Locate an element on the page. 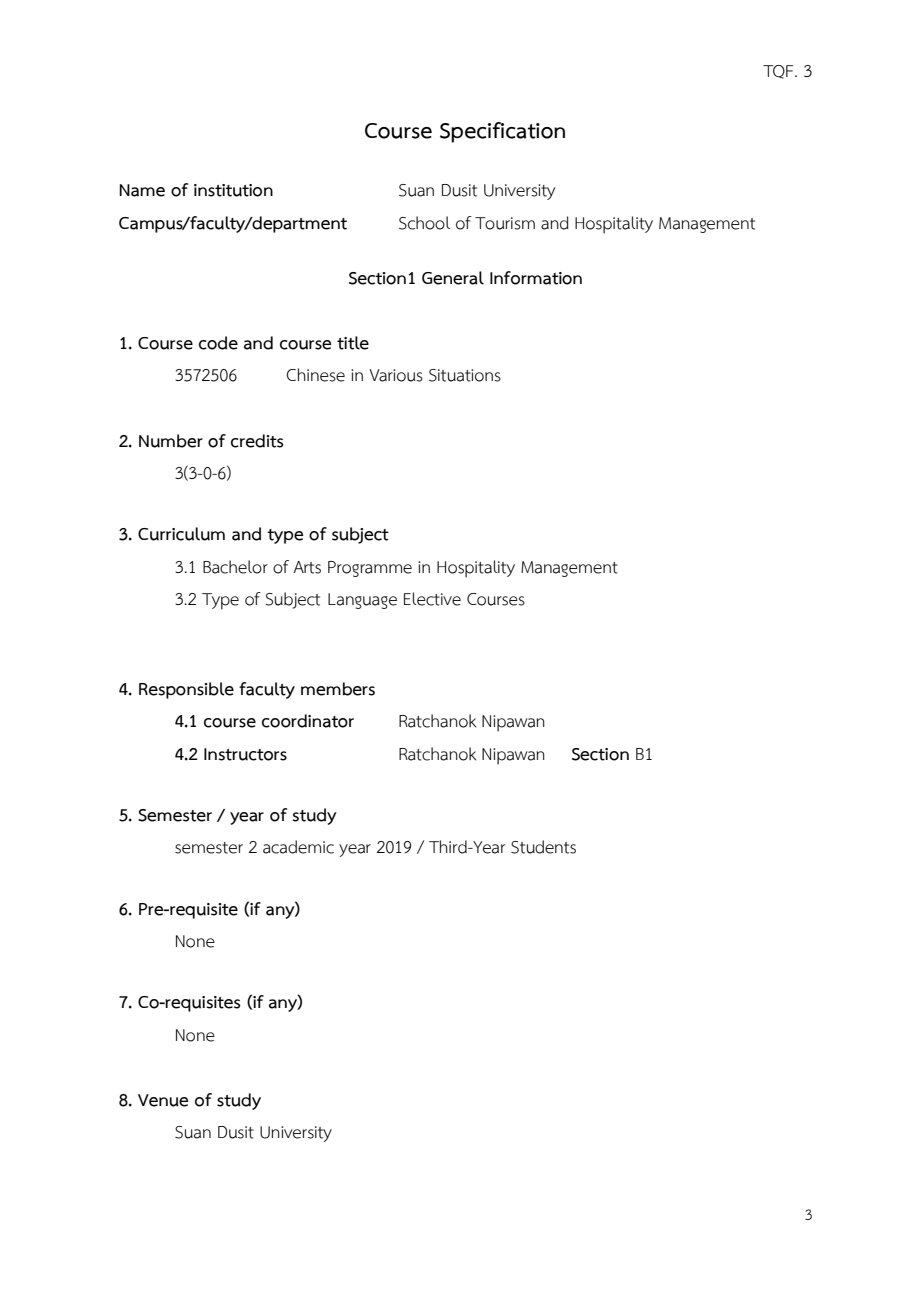  Bachelor is located at coordinates (235, 567).
